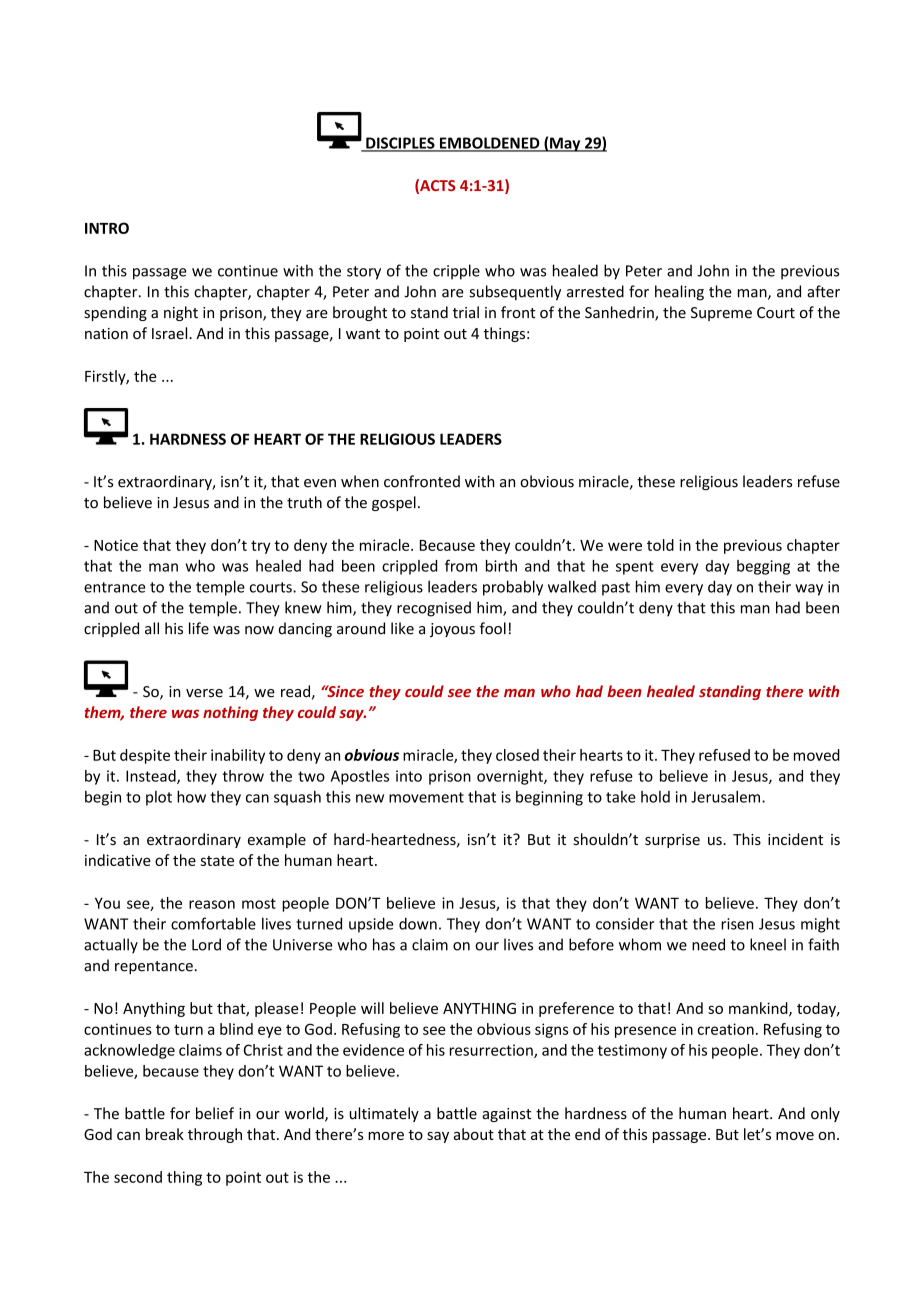 The width and height of the screenshot is (924, 1309). What do you see at coordinates (825, 1114) in the screenshot?
I see `only` at bounding box center [825, 1114].
